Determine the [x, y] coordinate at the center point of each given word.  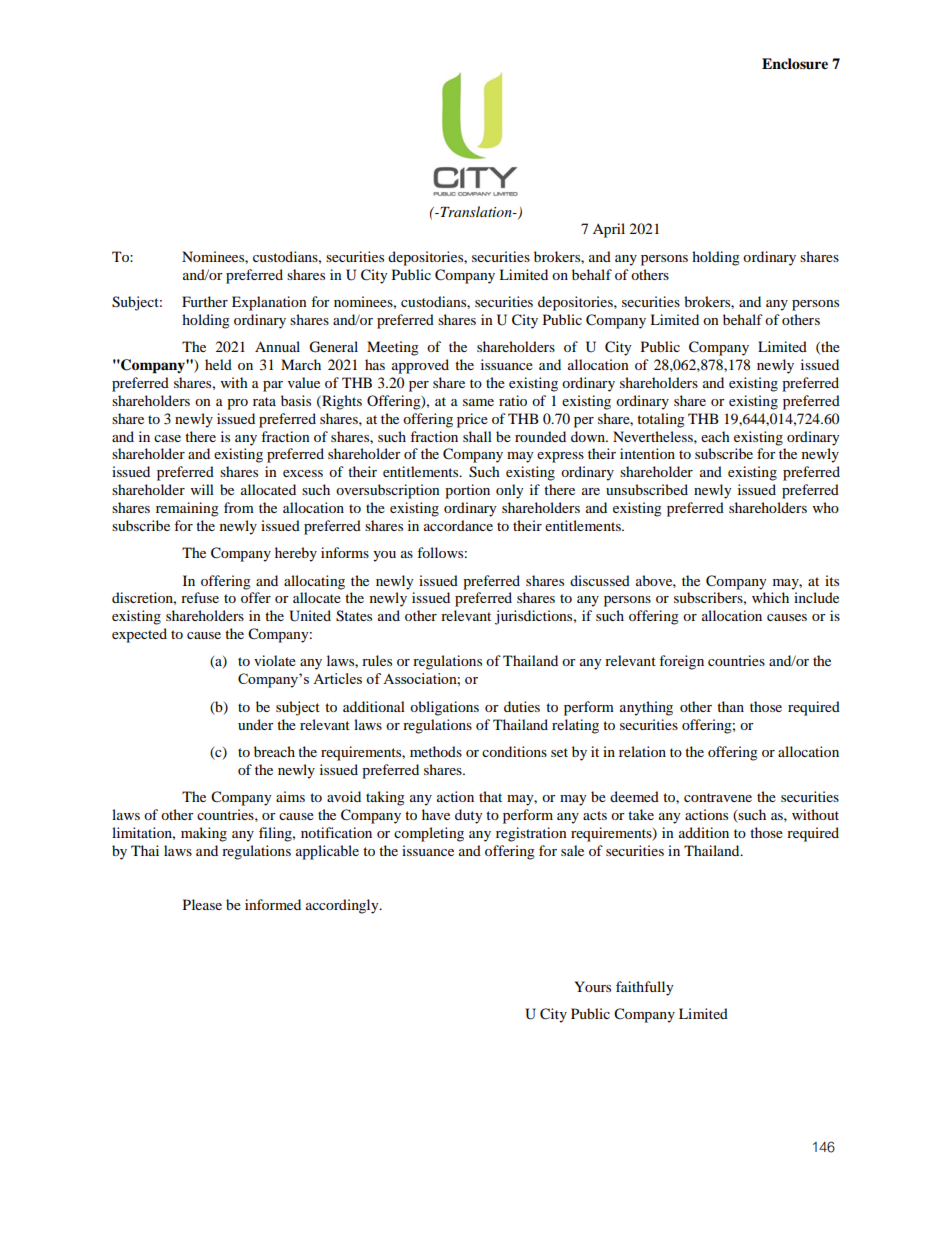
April [609, 230]
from [239, 507]
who [826, 507]
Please [202, 904]
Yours [592, 986]
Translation [476, 211]
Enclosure [795, 64]
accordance [458, 525]
